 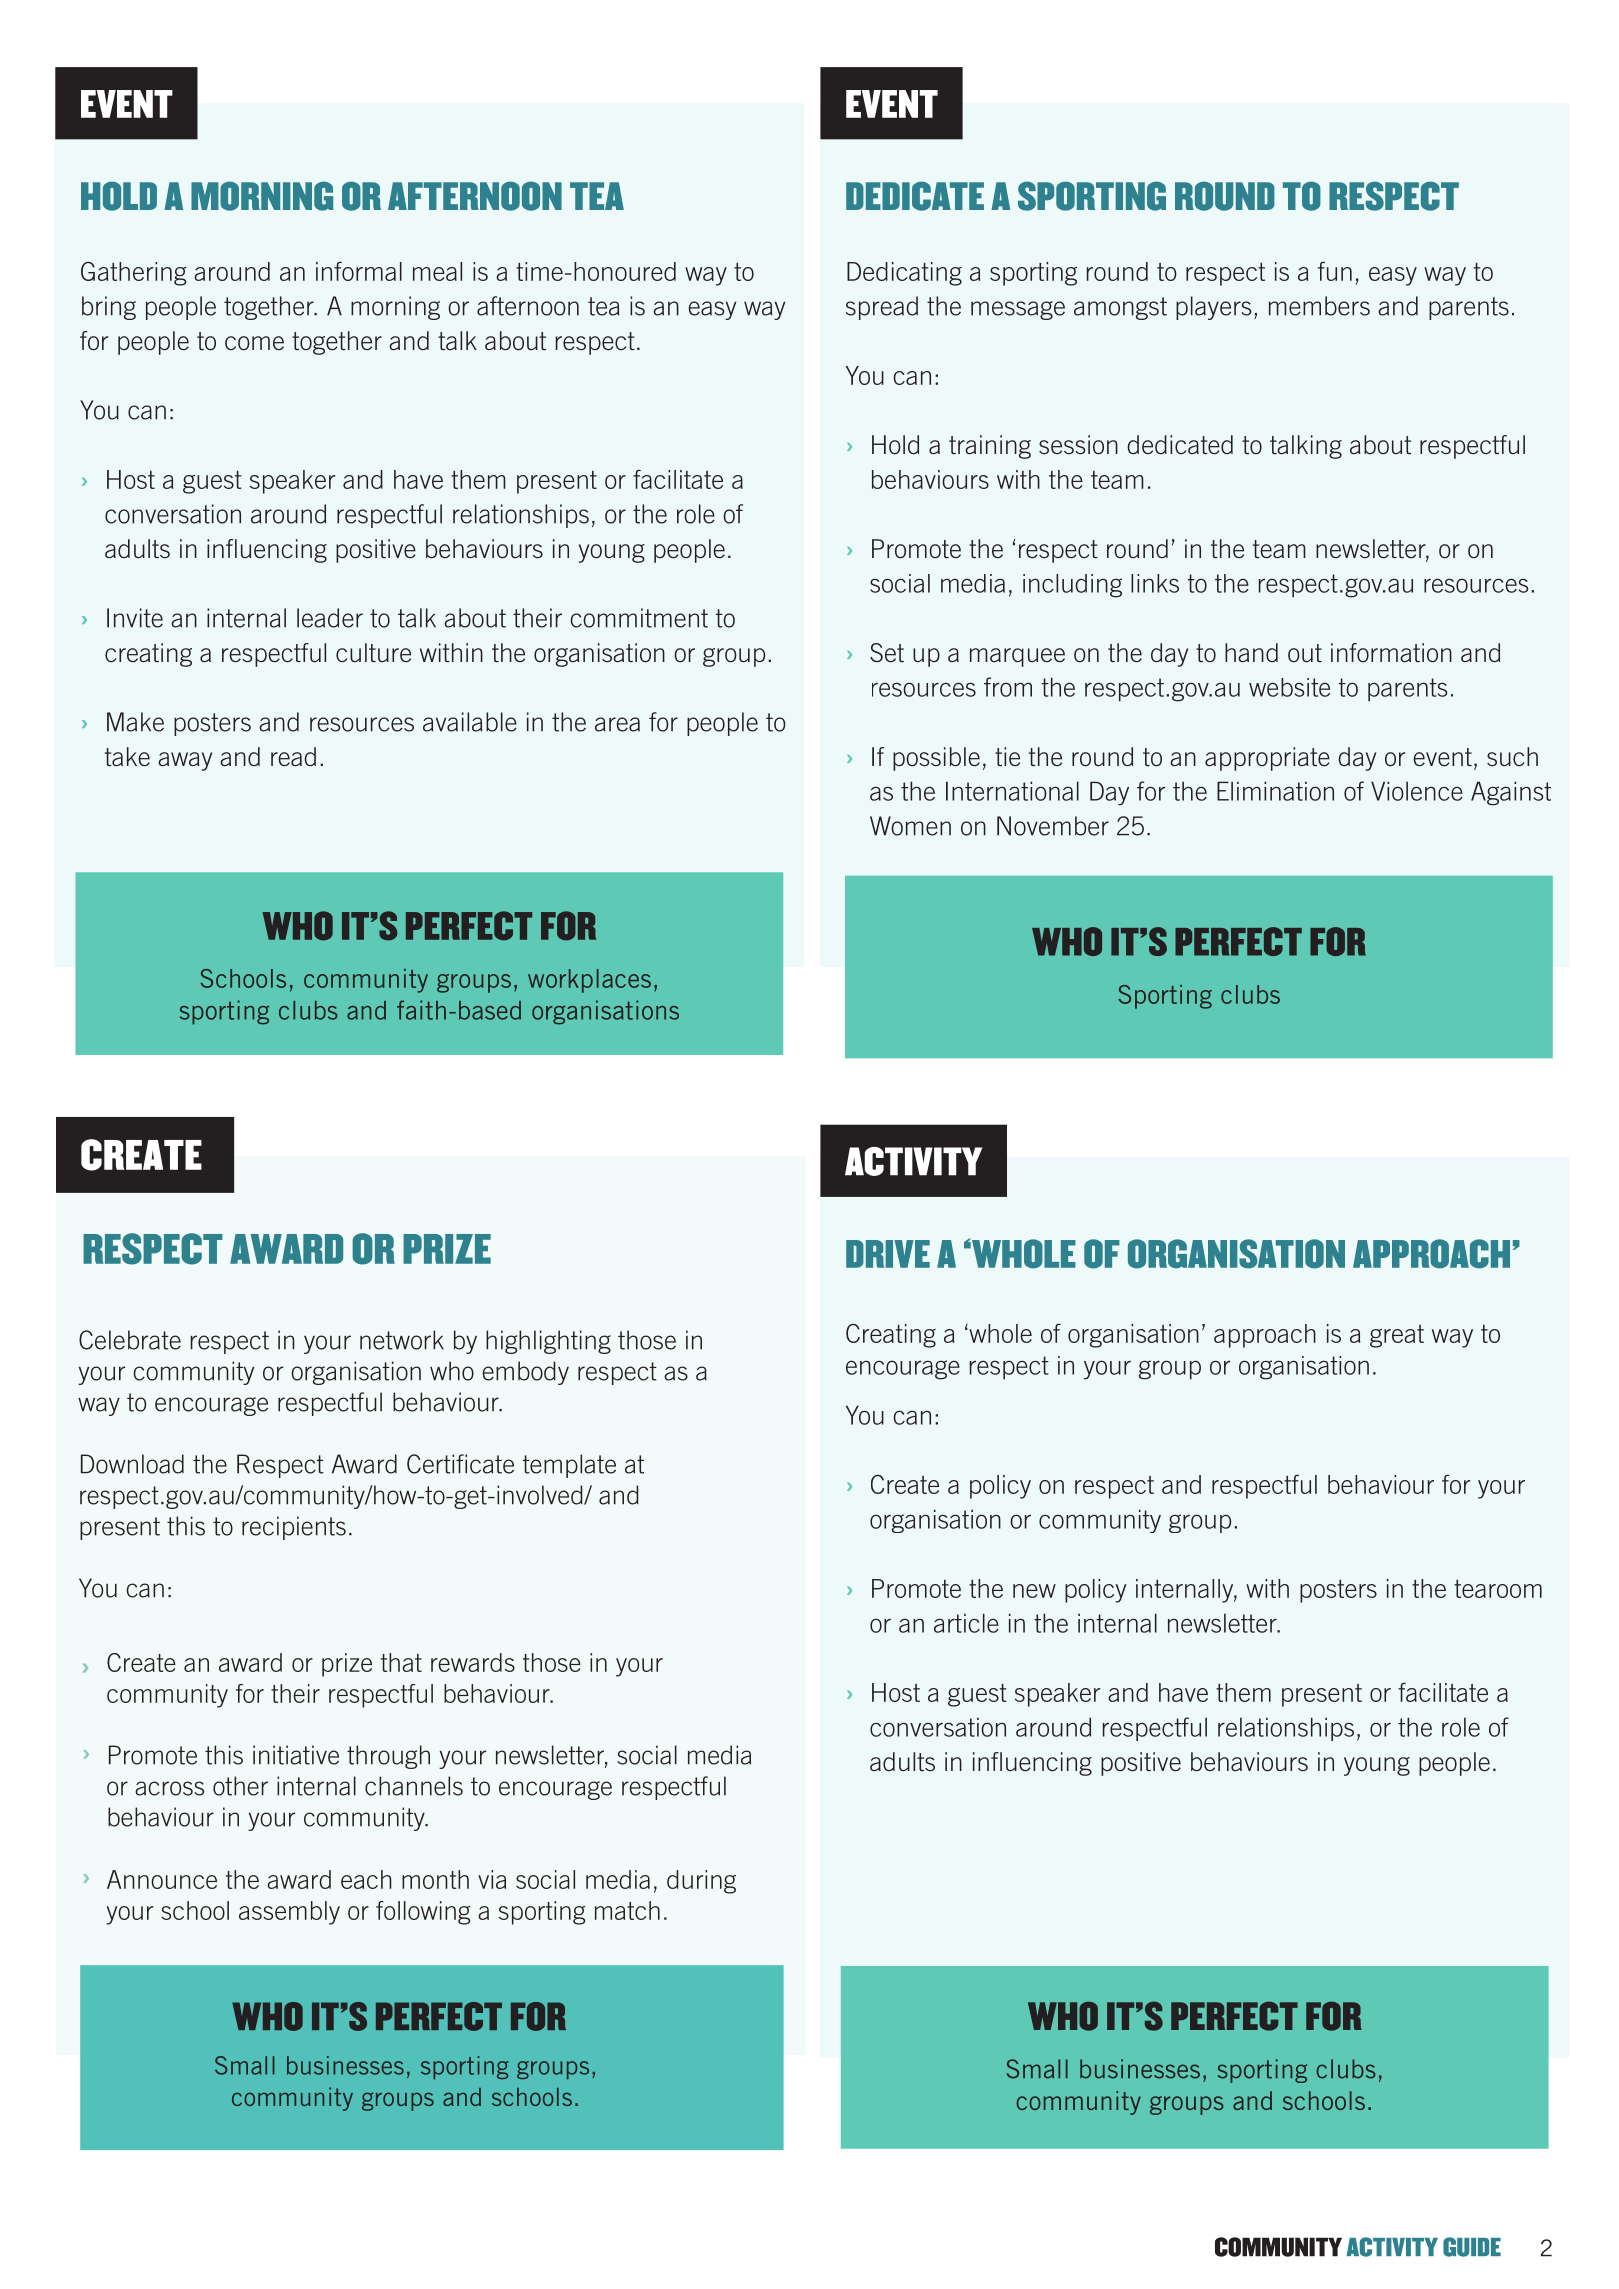 I want to click on DRIVE, so click(x=888, y=1254).
